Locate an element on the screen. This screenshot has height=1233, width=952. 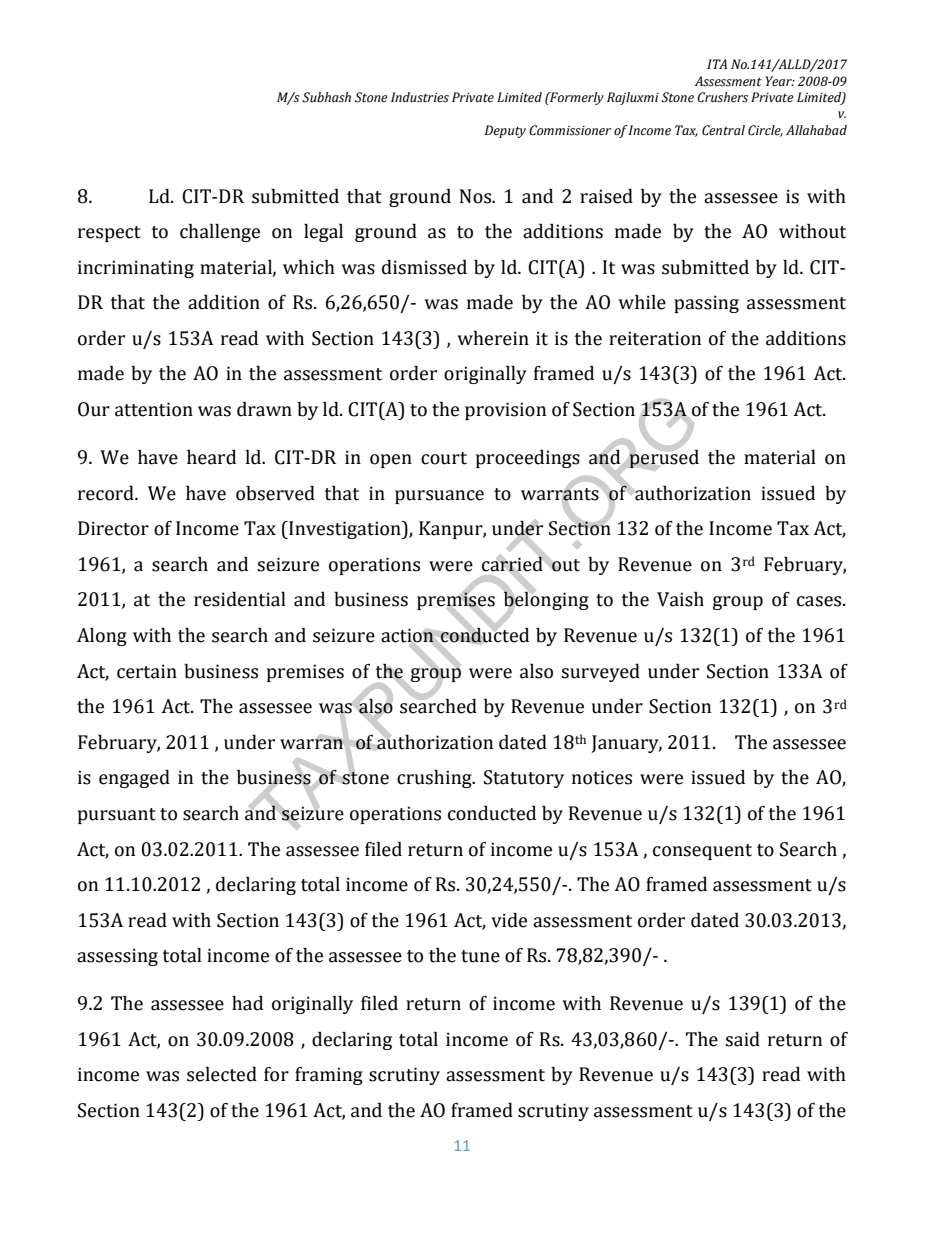
Industries is located at coordinates (420, 97).
